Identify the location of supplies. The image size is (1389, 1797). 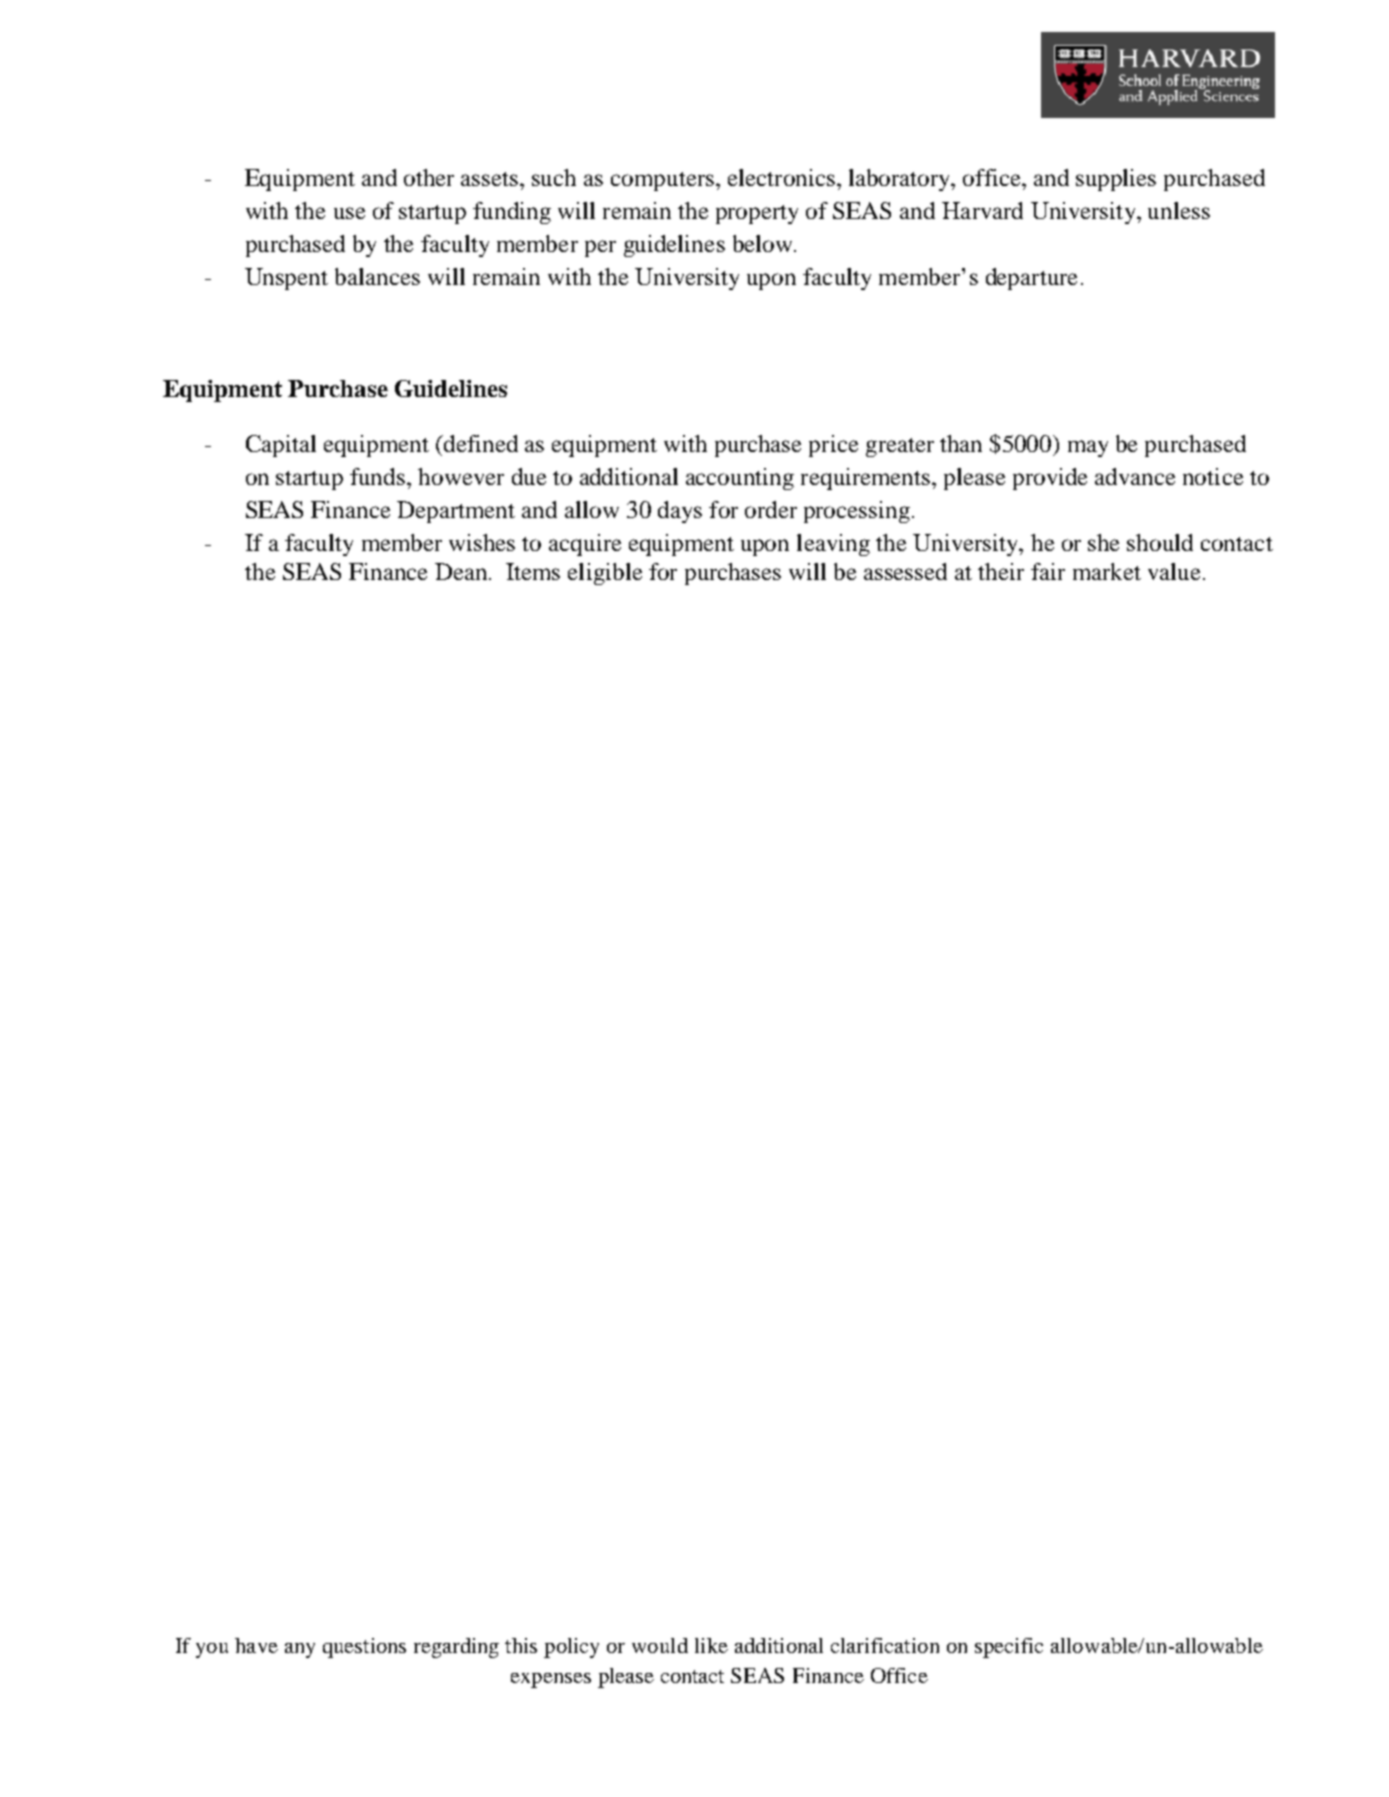
(1116, 180).
